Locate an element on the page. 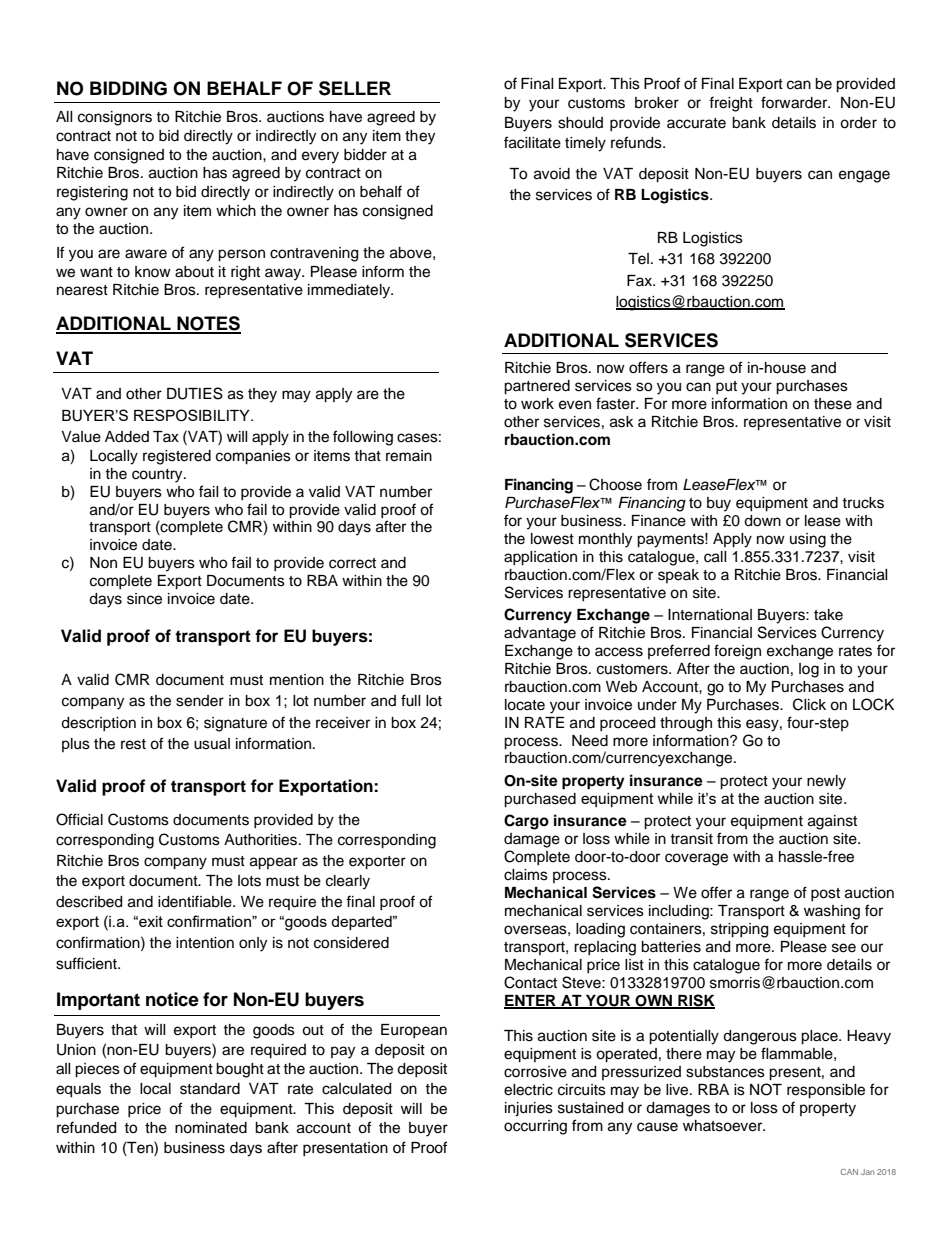 The image size is (952, 1233). forwarder is located at coordinates (795, 102).
